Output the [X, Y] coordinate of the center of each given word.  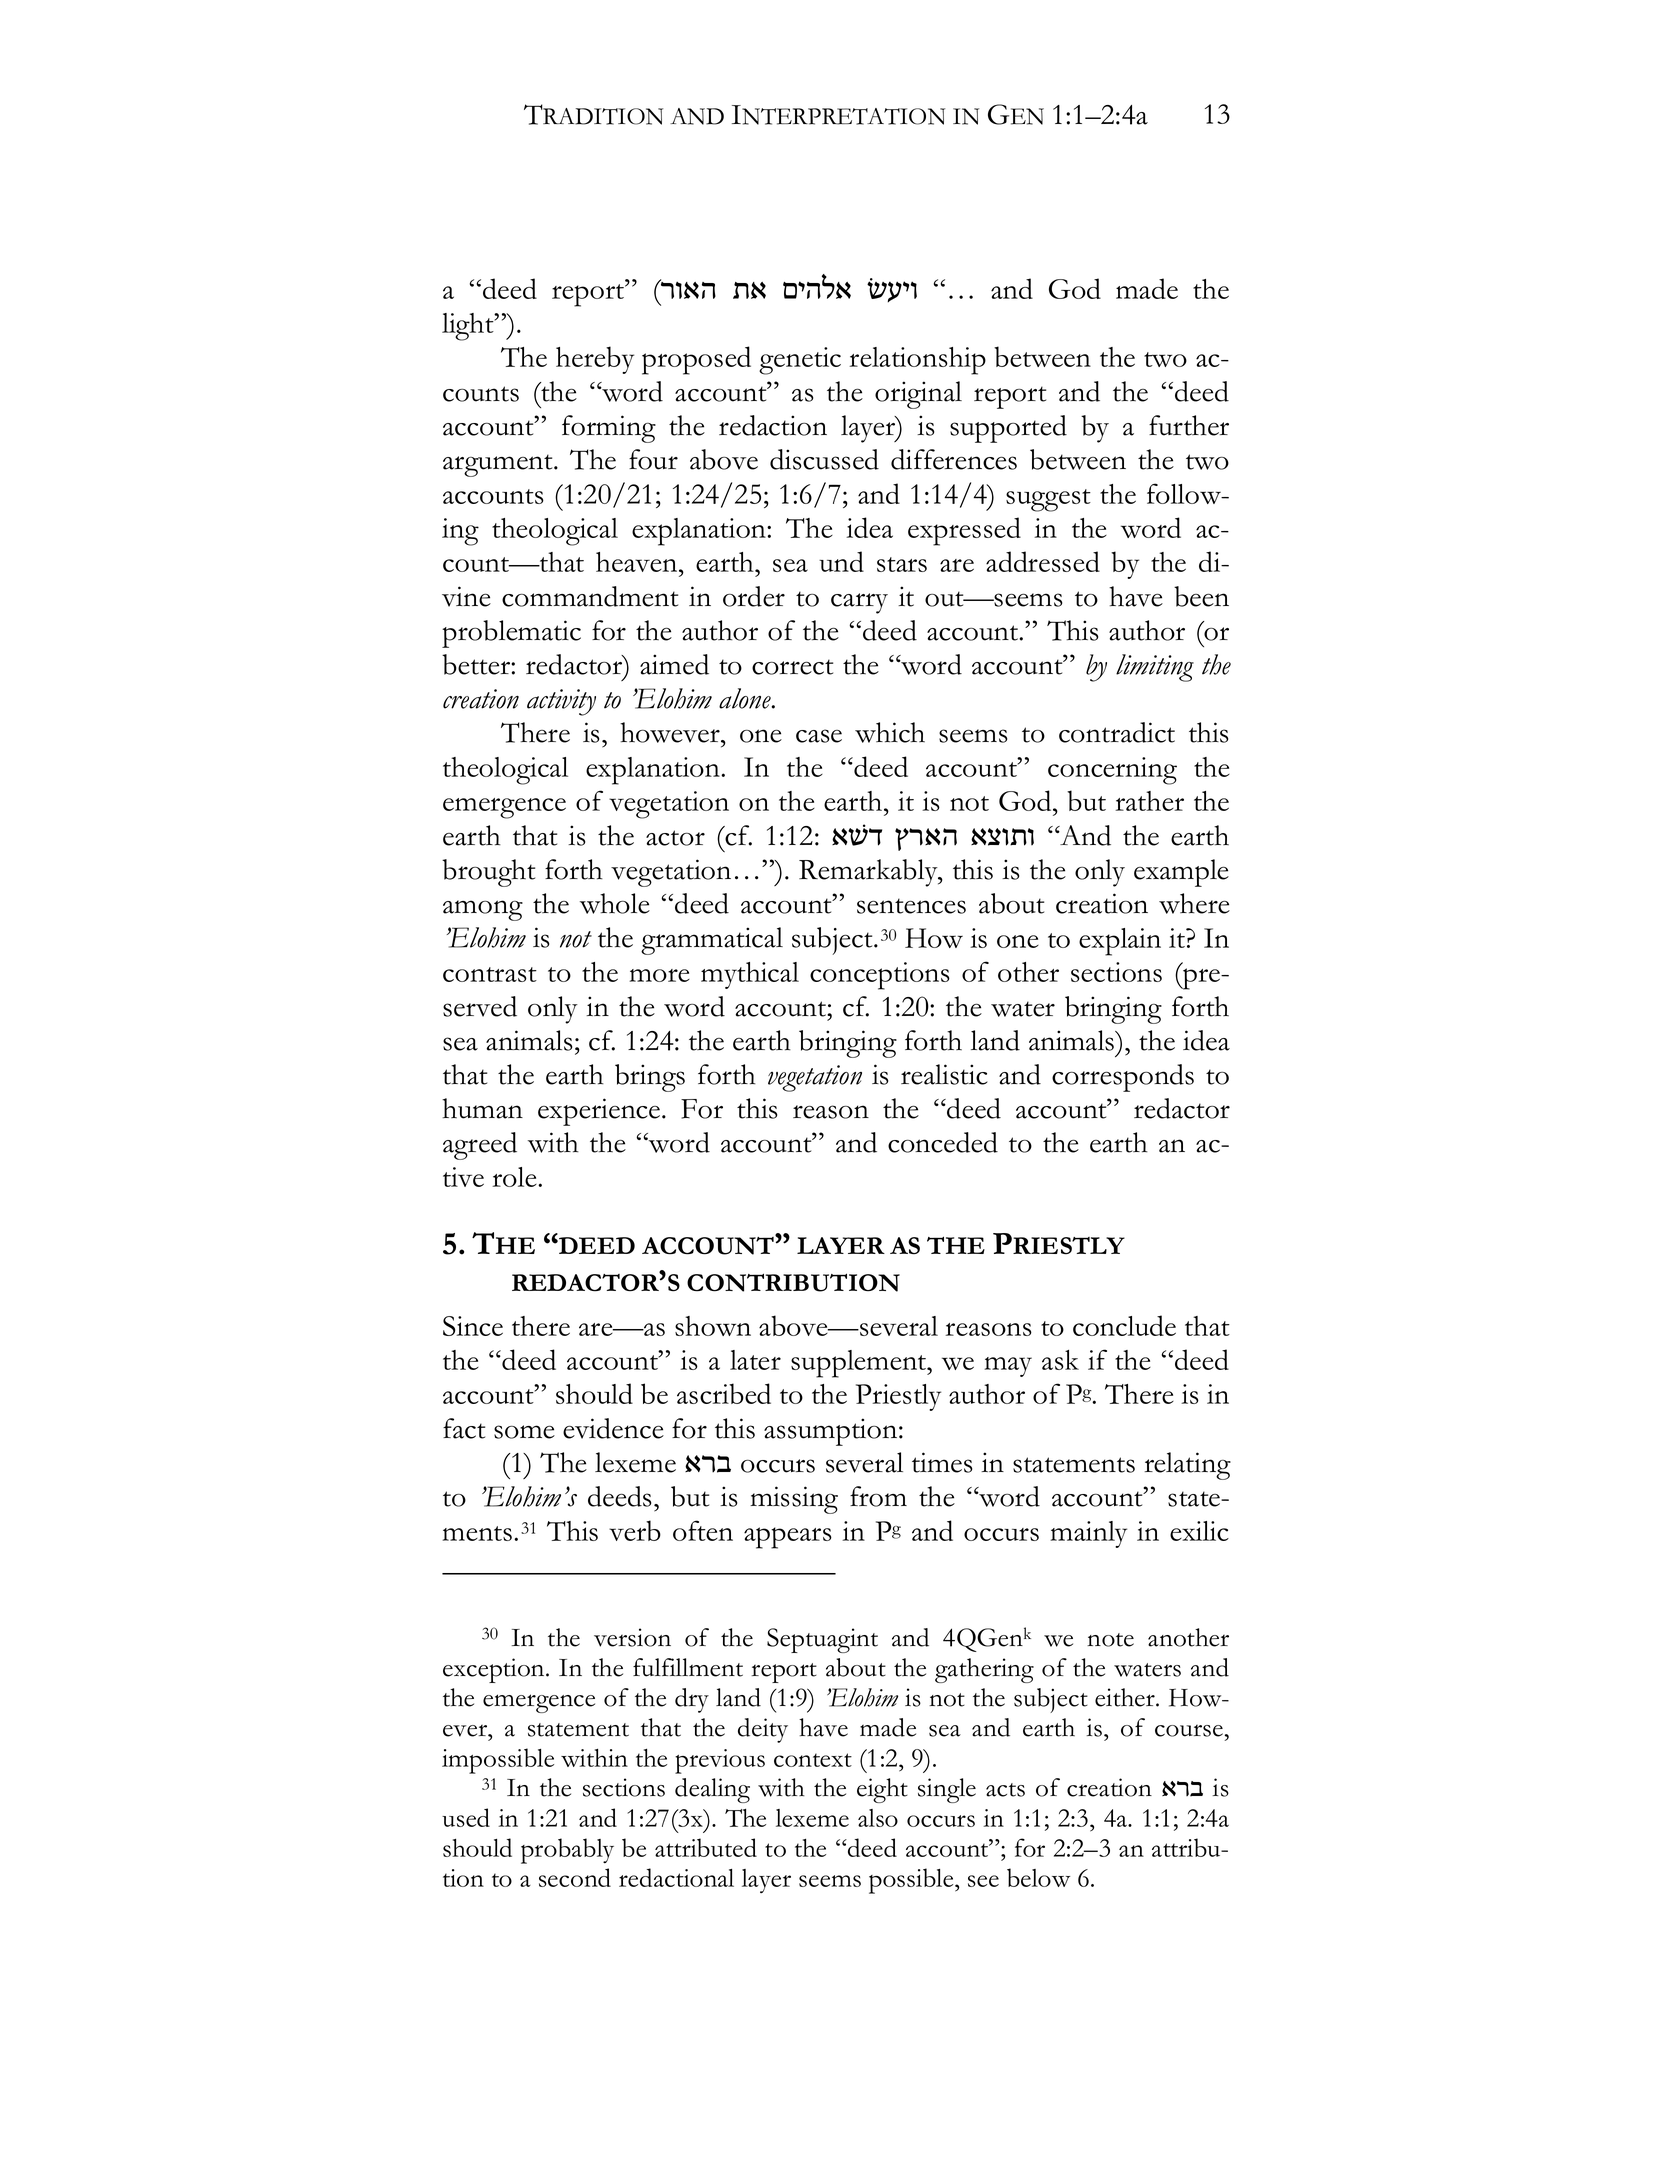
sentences [911, 906]
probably [567, 1851]
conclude [1124, 1325]
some [524, 1432]
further [1189, 425]
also [878, 1818]
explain [1120, 942]
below [1038, 1877]
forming [609, 429]
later [755, 1360]
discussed [824, 459]
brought [488, 873]
